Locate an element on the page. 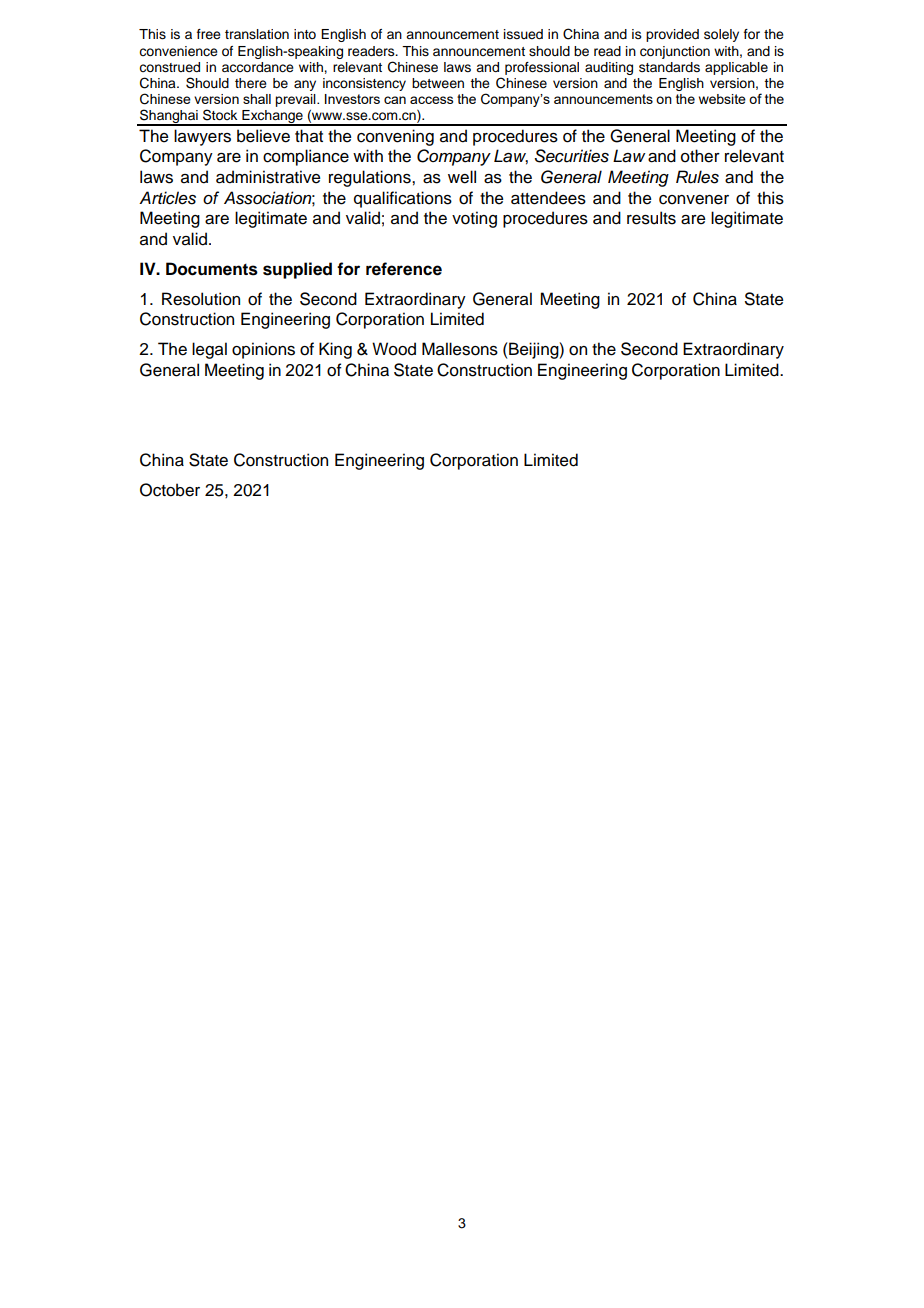  well is located at coordinates (462, 177).
